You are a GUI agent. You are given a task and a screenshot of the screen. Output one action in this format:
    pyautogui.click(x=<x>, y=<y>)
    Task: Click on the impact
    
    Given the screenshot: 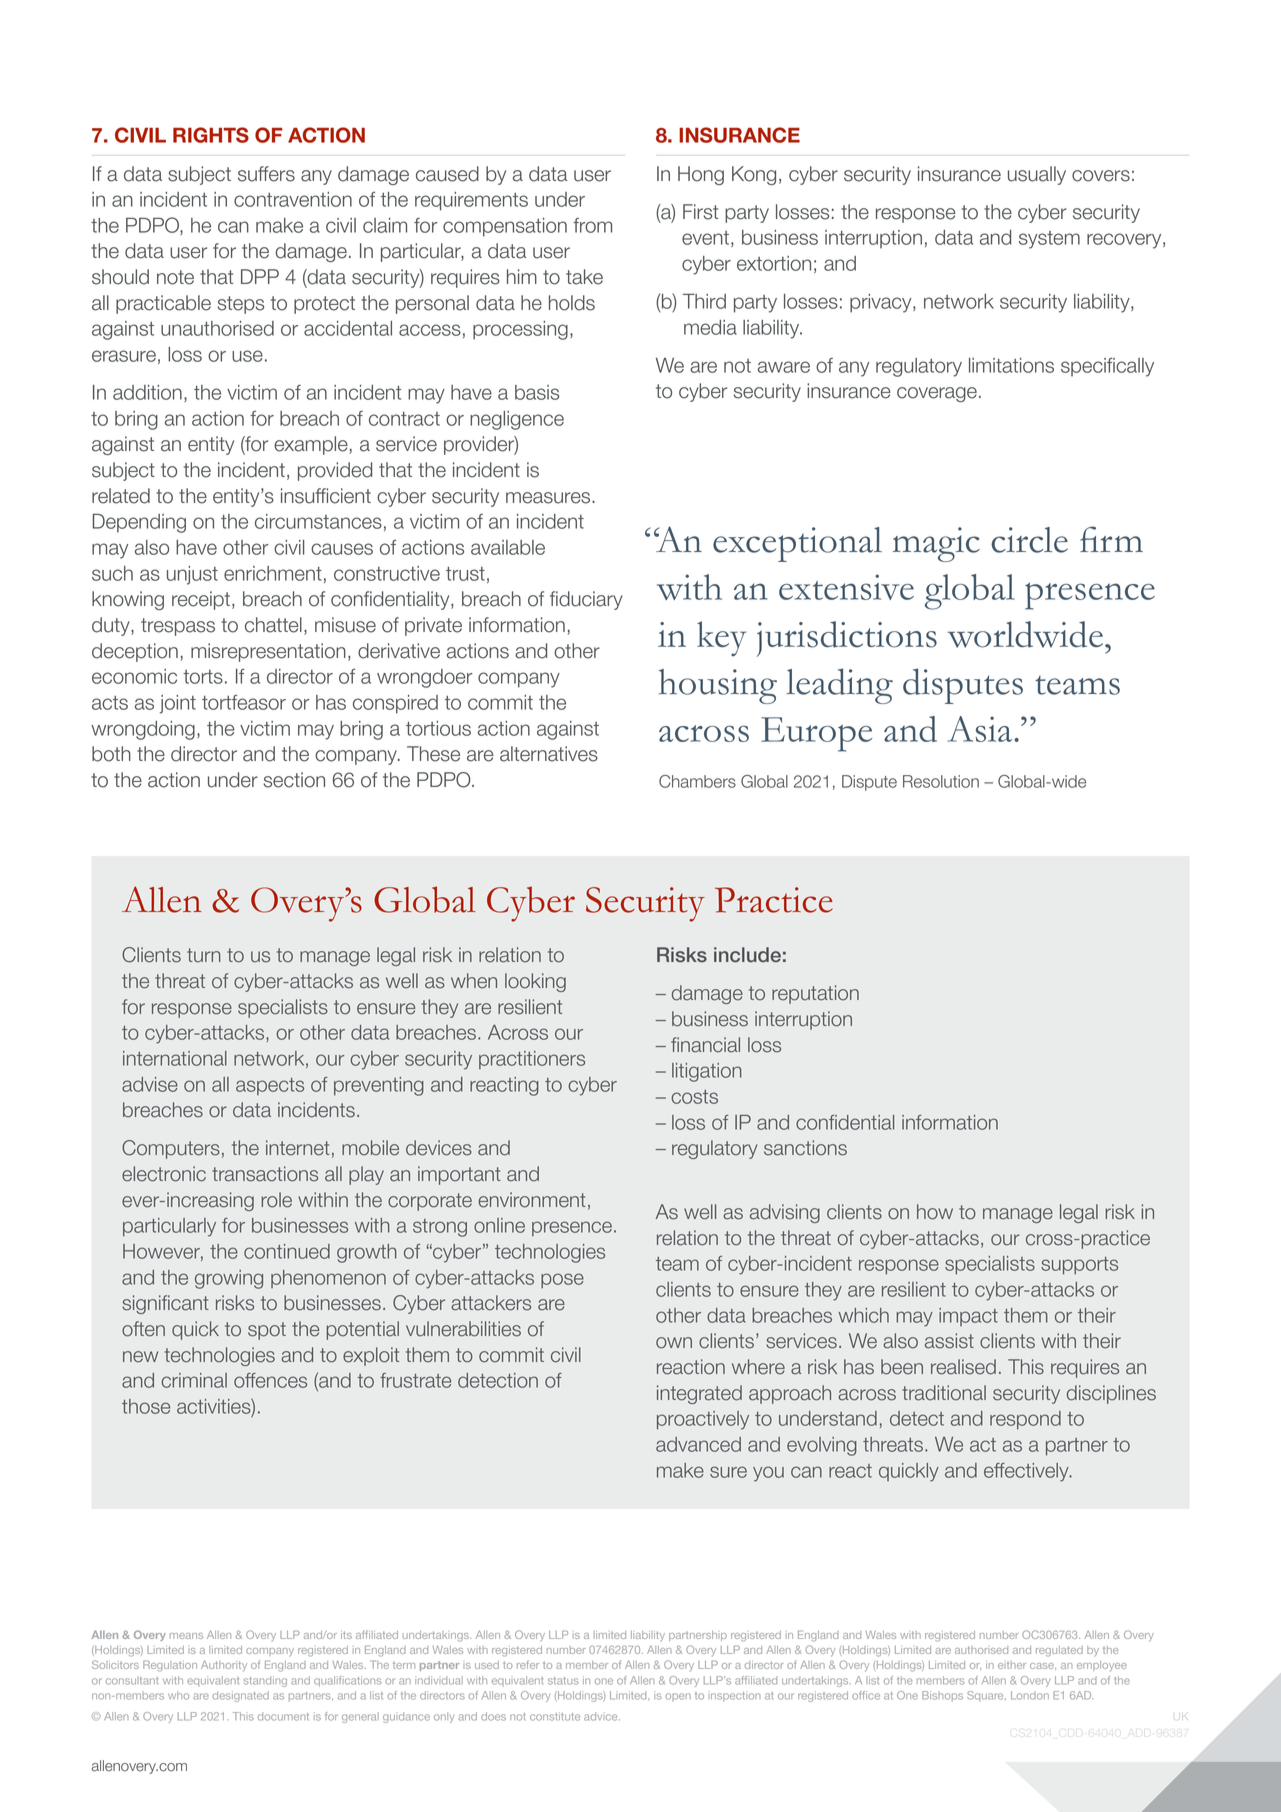 What is the action you would take?
    pyautogui.click(x=968, y=1317)
